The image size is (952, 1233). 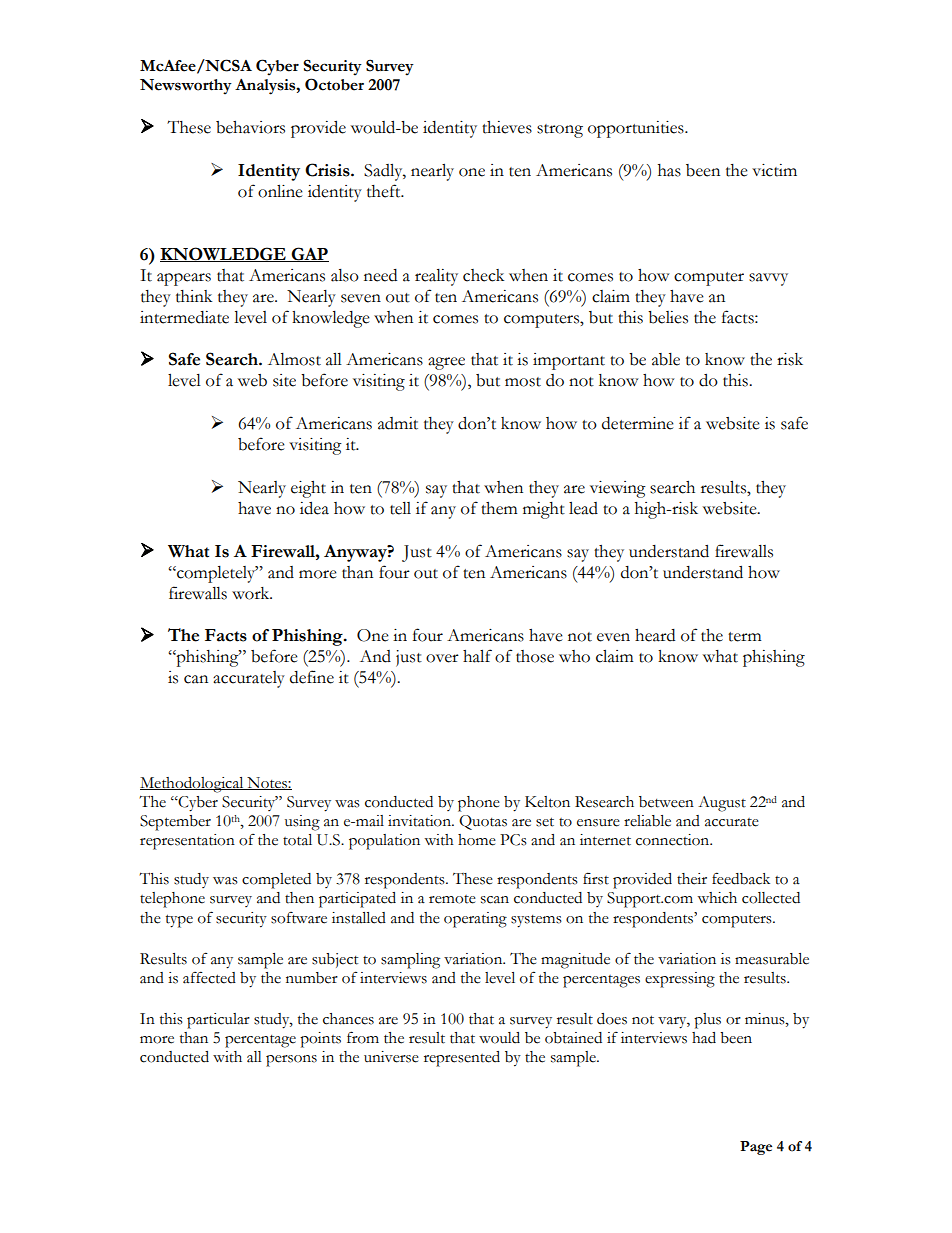 What do you see at coordinates (291, 1061) in the image?
I see `persons` at bounding box center [291, 1061].
